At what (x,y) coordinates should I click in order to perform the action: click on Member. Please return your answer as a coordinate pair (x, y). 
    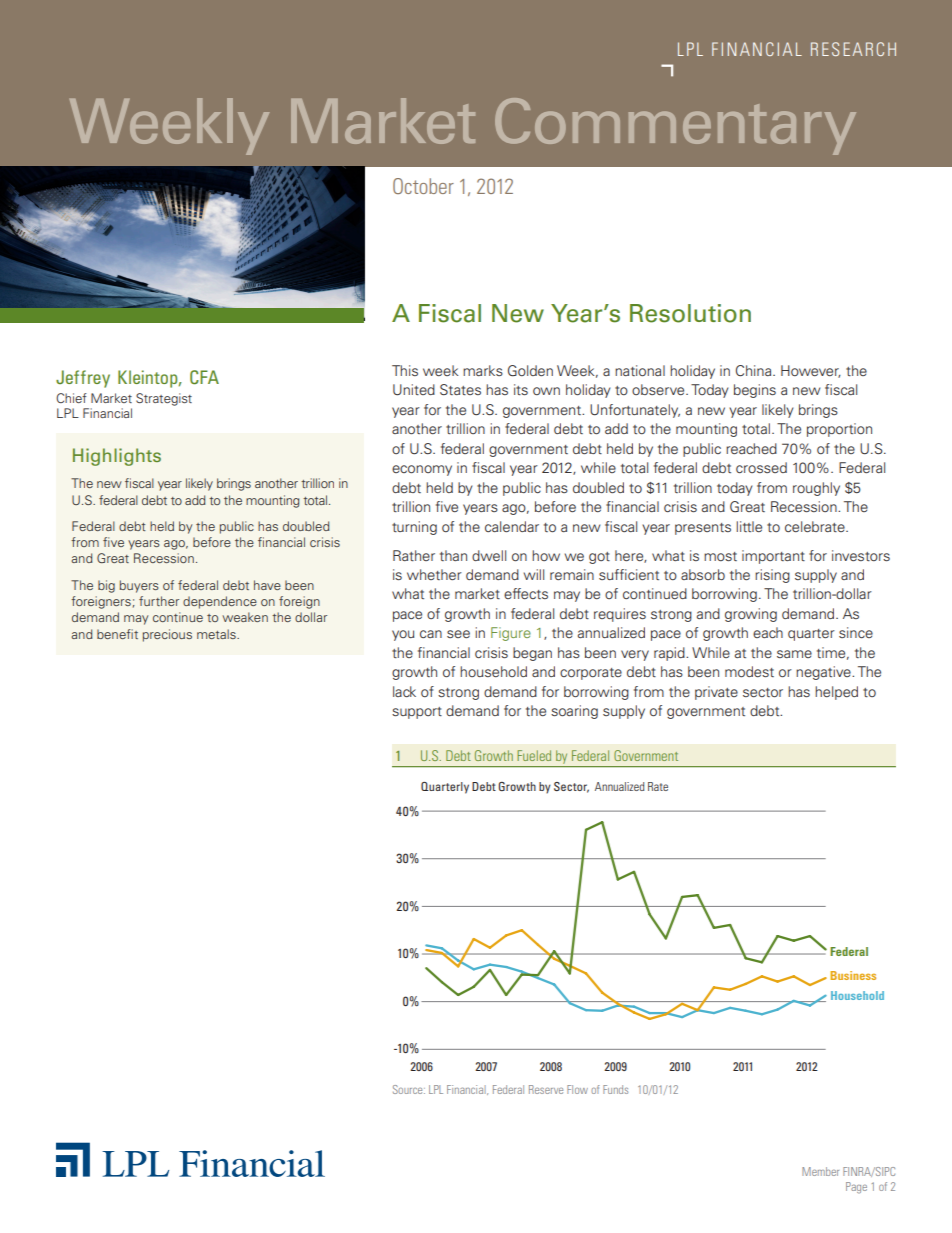
    Looking at the image, I should click on (820, 1171).
